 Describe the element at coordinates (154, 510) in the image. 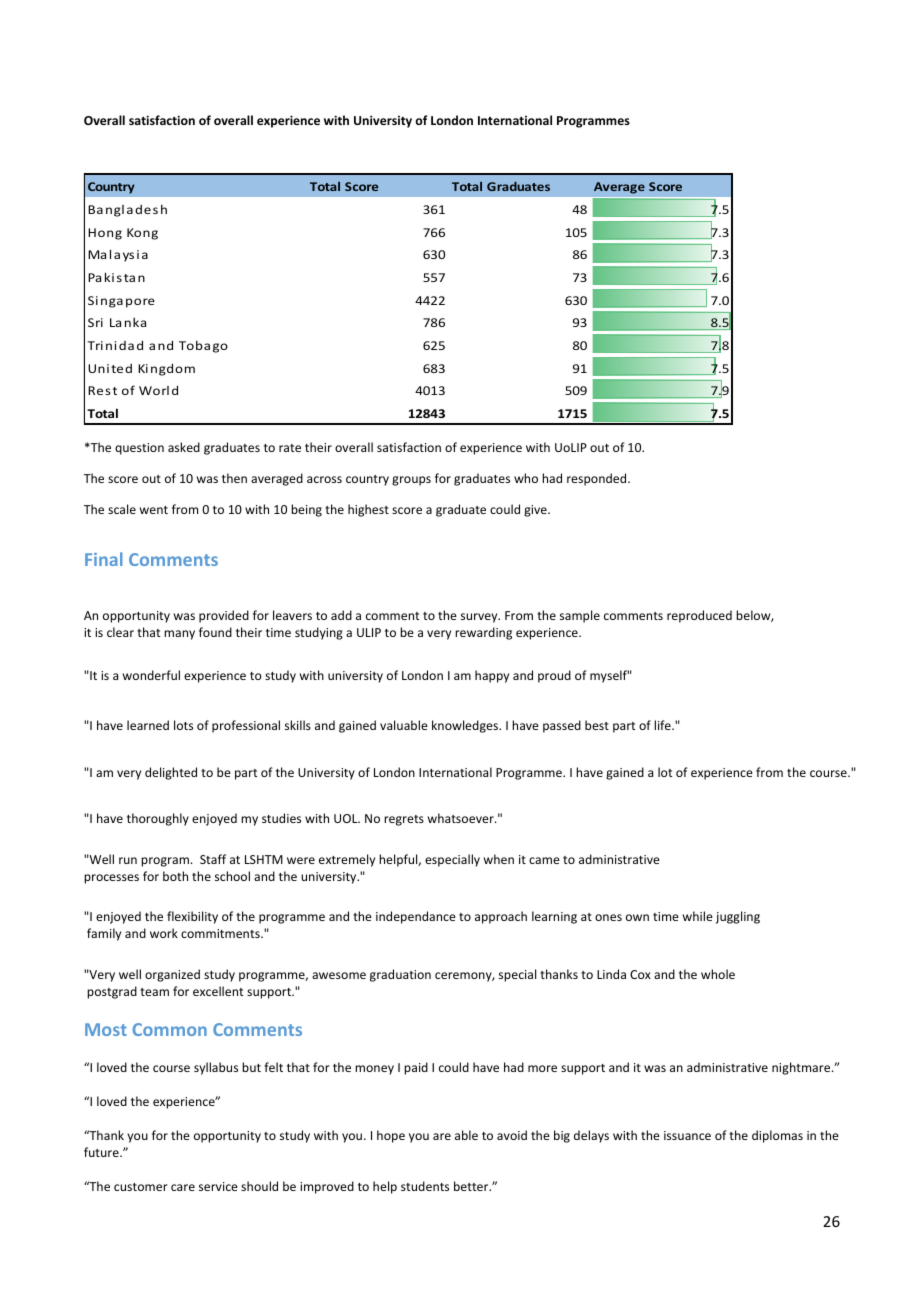

I see `went` at that location.
